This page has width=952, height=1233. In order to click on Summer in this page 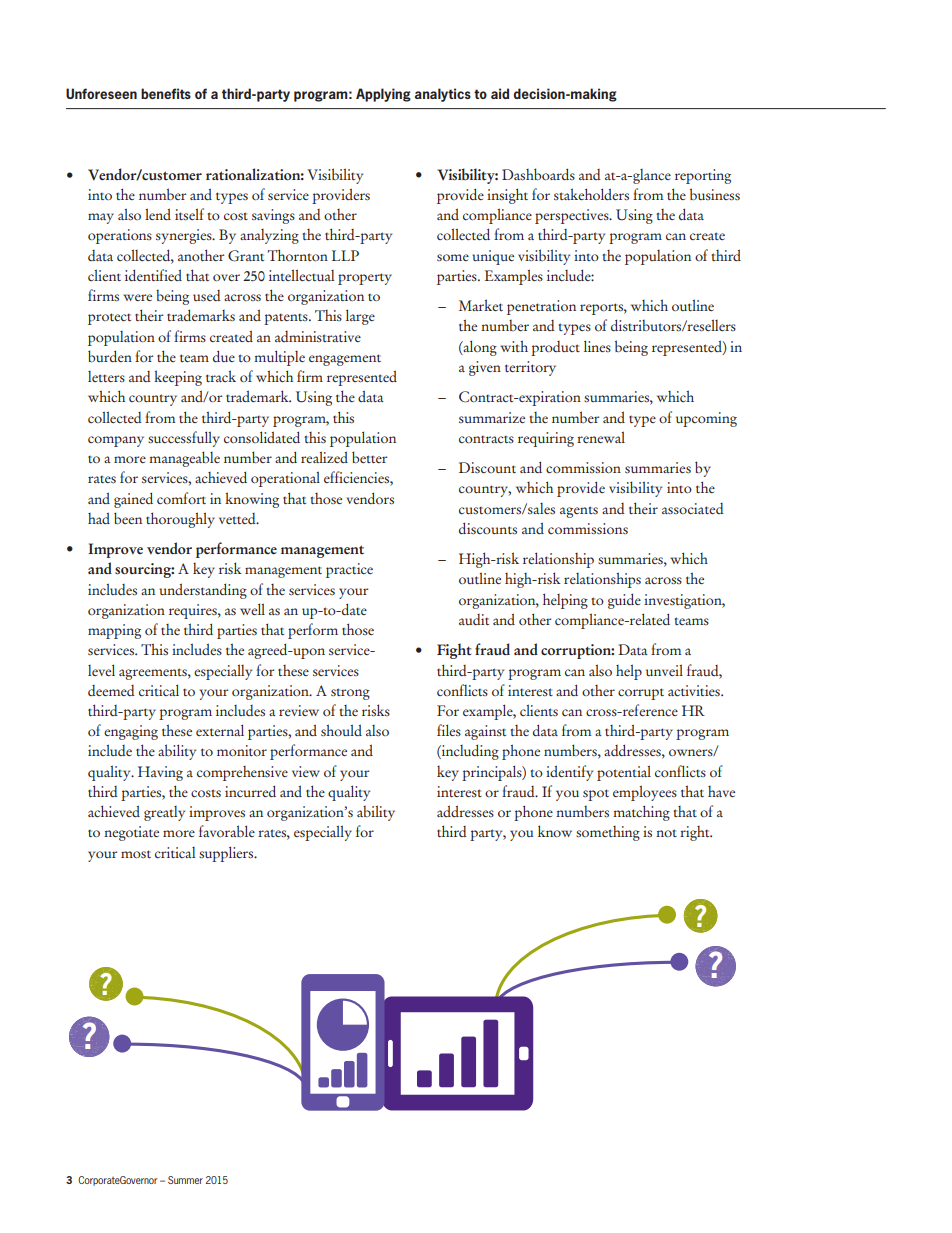, I will do `click(185, 1180)`.
